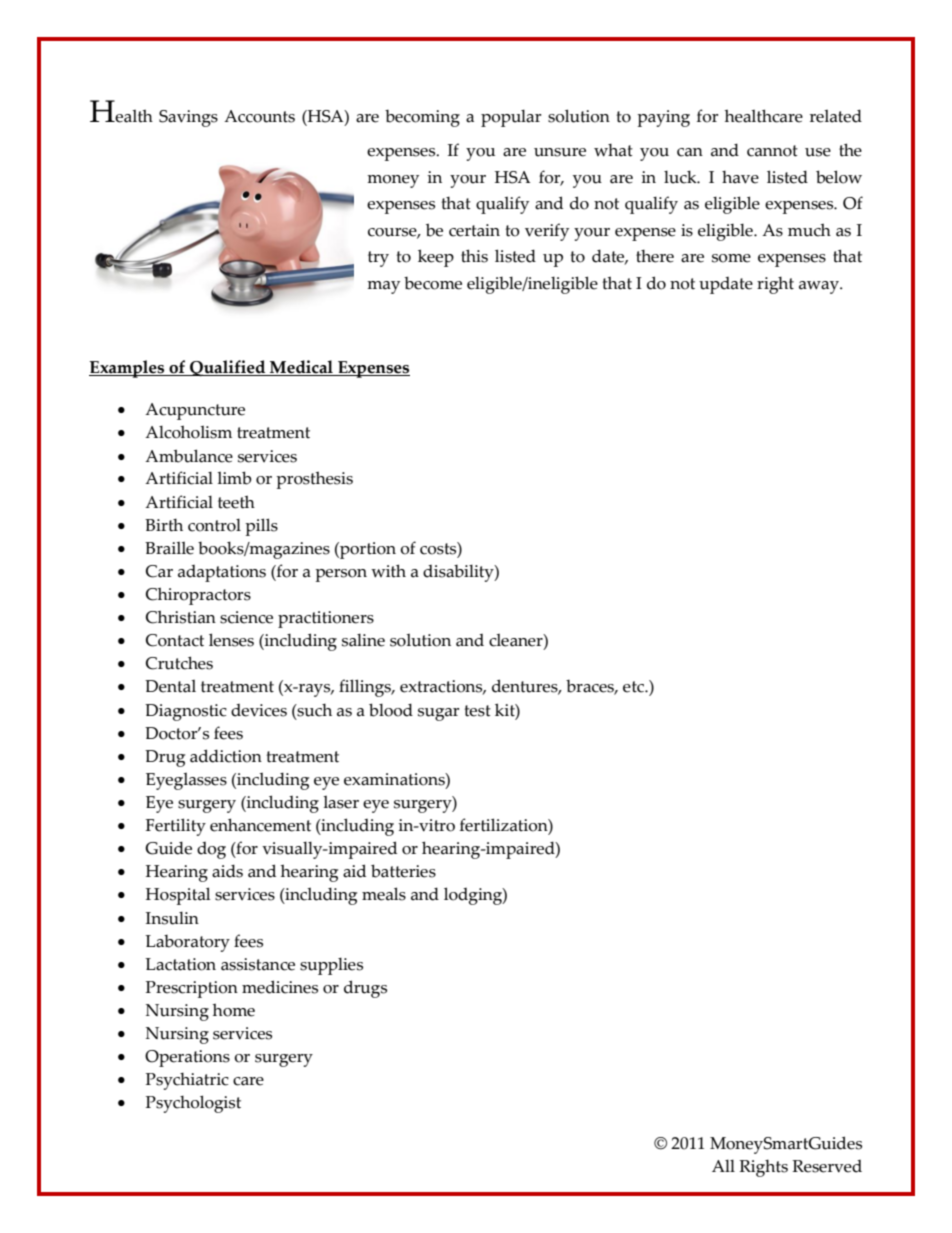 The height and width of the screenshot is (1233, 952). I want to click on Psychologist, so click(193, 1104).
